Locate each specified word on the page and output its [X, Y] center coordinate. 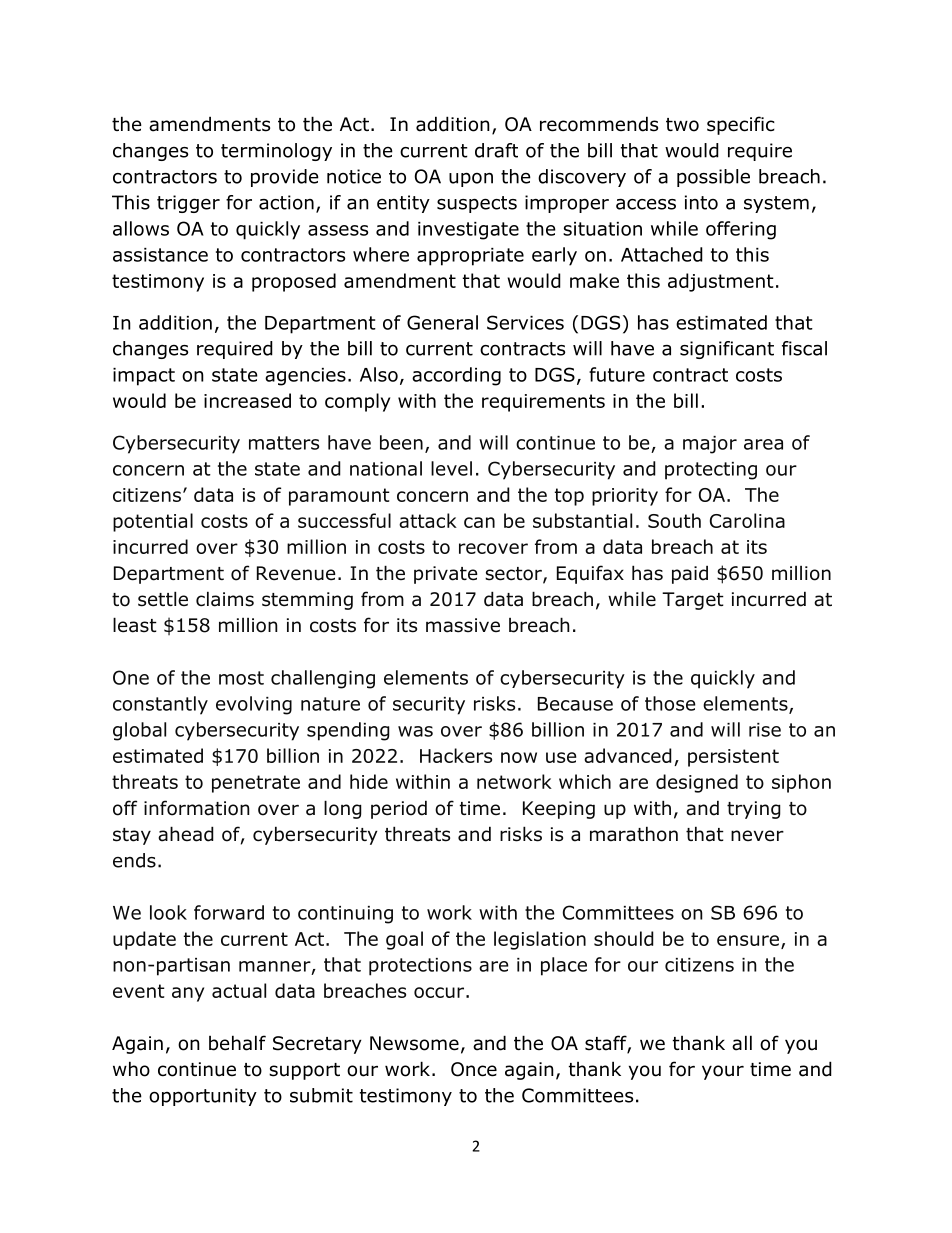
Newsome [414, 1043]
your [723, 1072]
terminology [276, 152]
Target [693, 601]
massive [463, 625]
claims [225, 599]
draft [496, 150]
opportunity [203, 1097]
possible [713, 178]
